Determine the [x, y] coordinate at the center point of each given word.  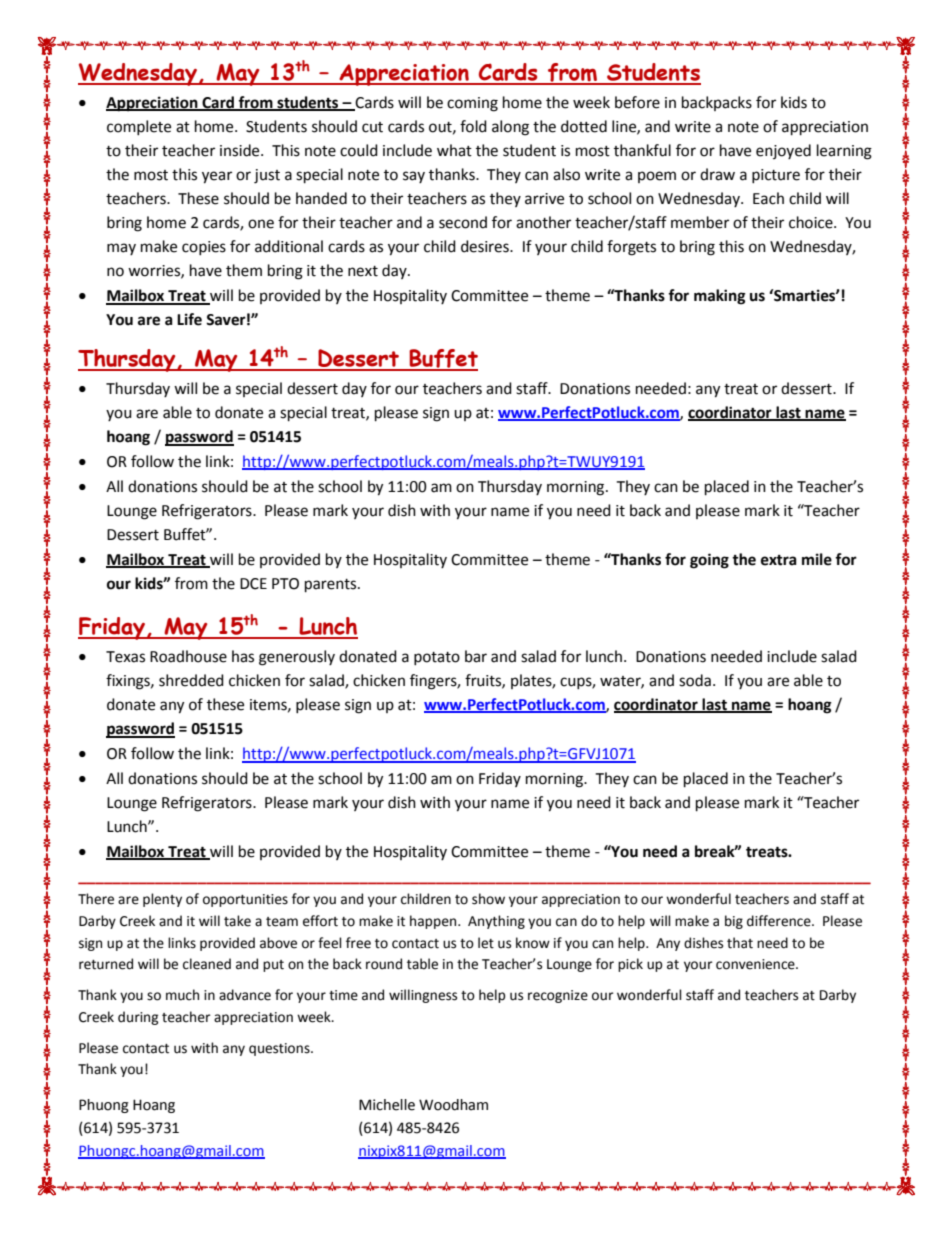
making [720, 297]
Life [189, 319]
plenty [162, 900]
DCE [253, 584]
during [138, 1018]
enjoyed [783, 151]
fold [473, 126]
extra [779, 560]
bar [476, 656]
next [363, 271]
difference [780, 921]
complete [139, 127]
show [488, 899]
